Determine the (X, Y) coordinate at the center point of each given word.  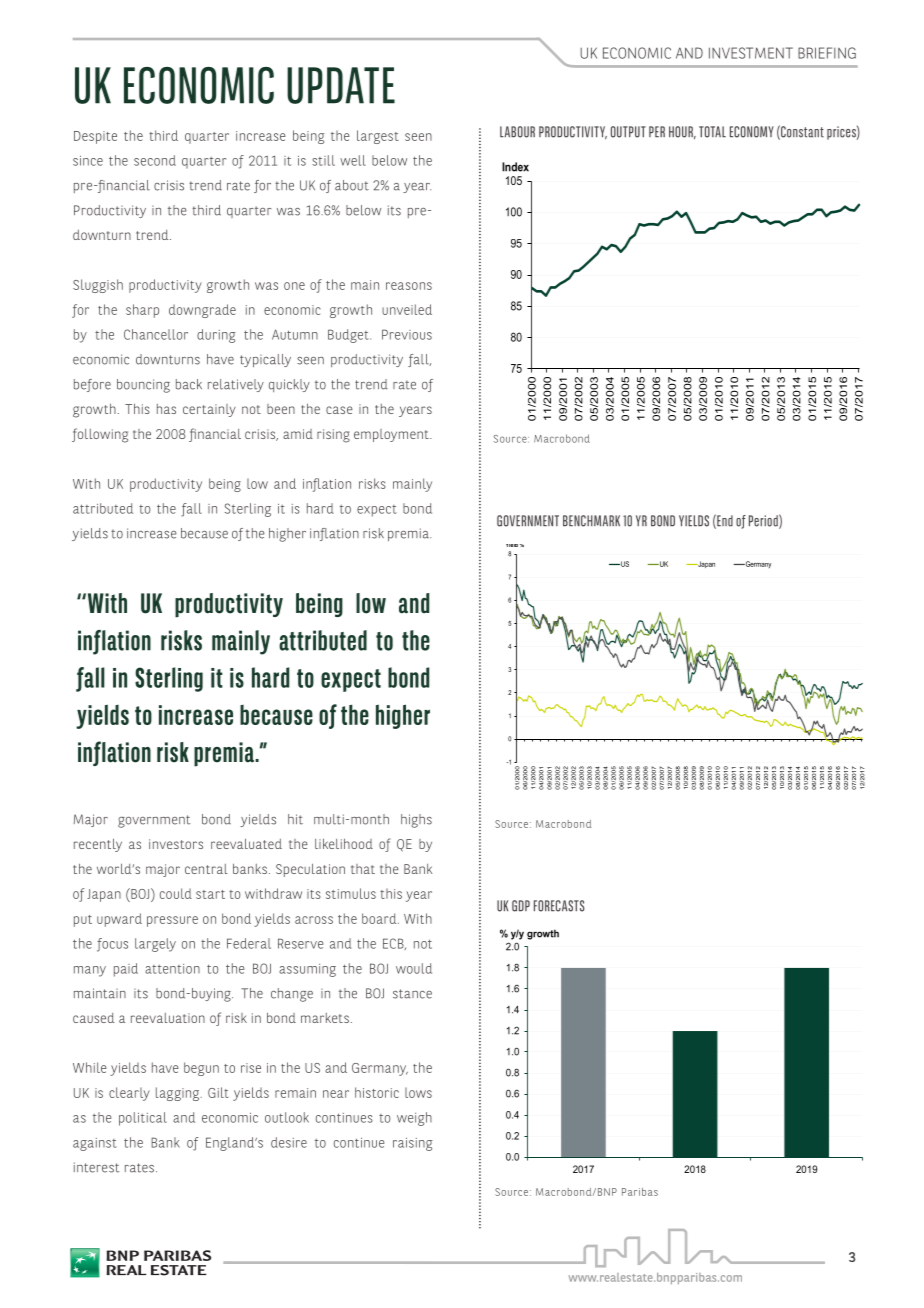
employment (392, 435)
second (155, 160)
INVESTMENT (751, 53)
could (176, 893)
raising (413, 1144)
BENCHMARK (591, 521)
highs (416, 821)
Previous (407, 334)
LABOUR (517, 132)
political (143, 1119)
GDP (521, 906)
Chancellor (156, 334)
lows (418, 1093)
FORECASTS (559, 906)
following (100, 435)
